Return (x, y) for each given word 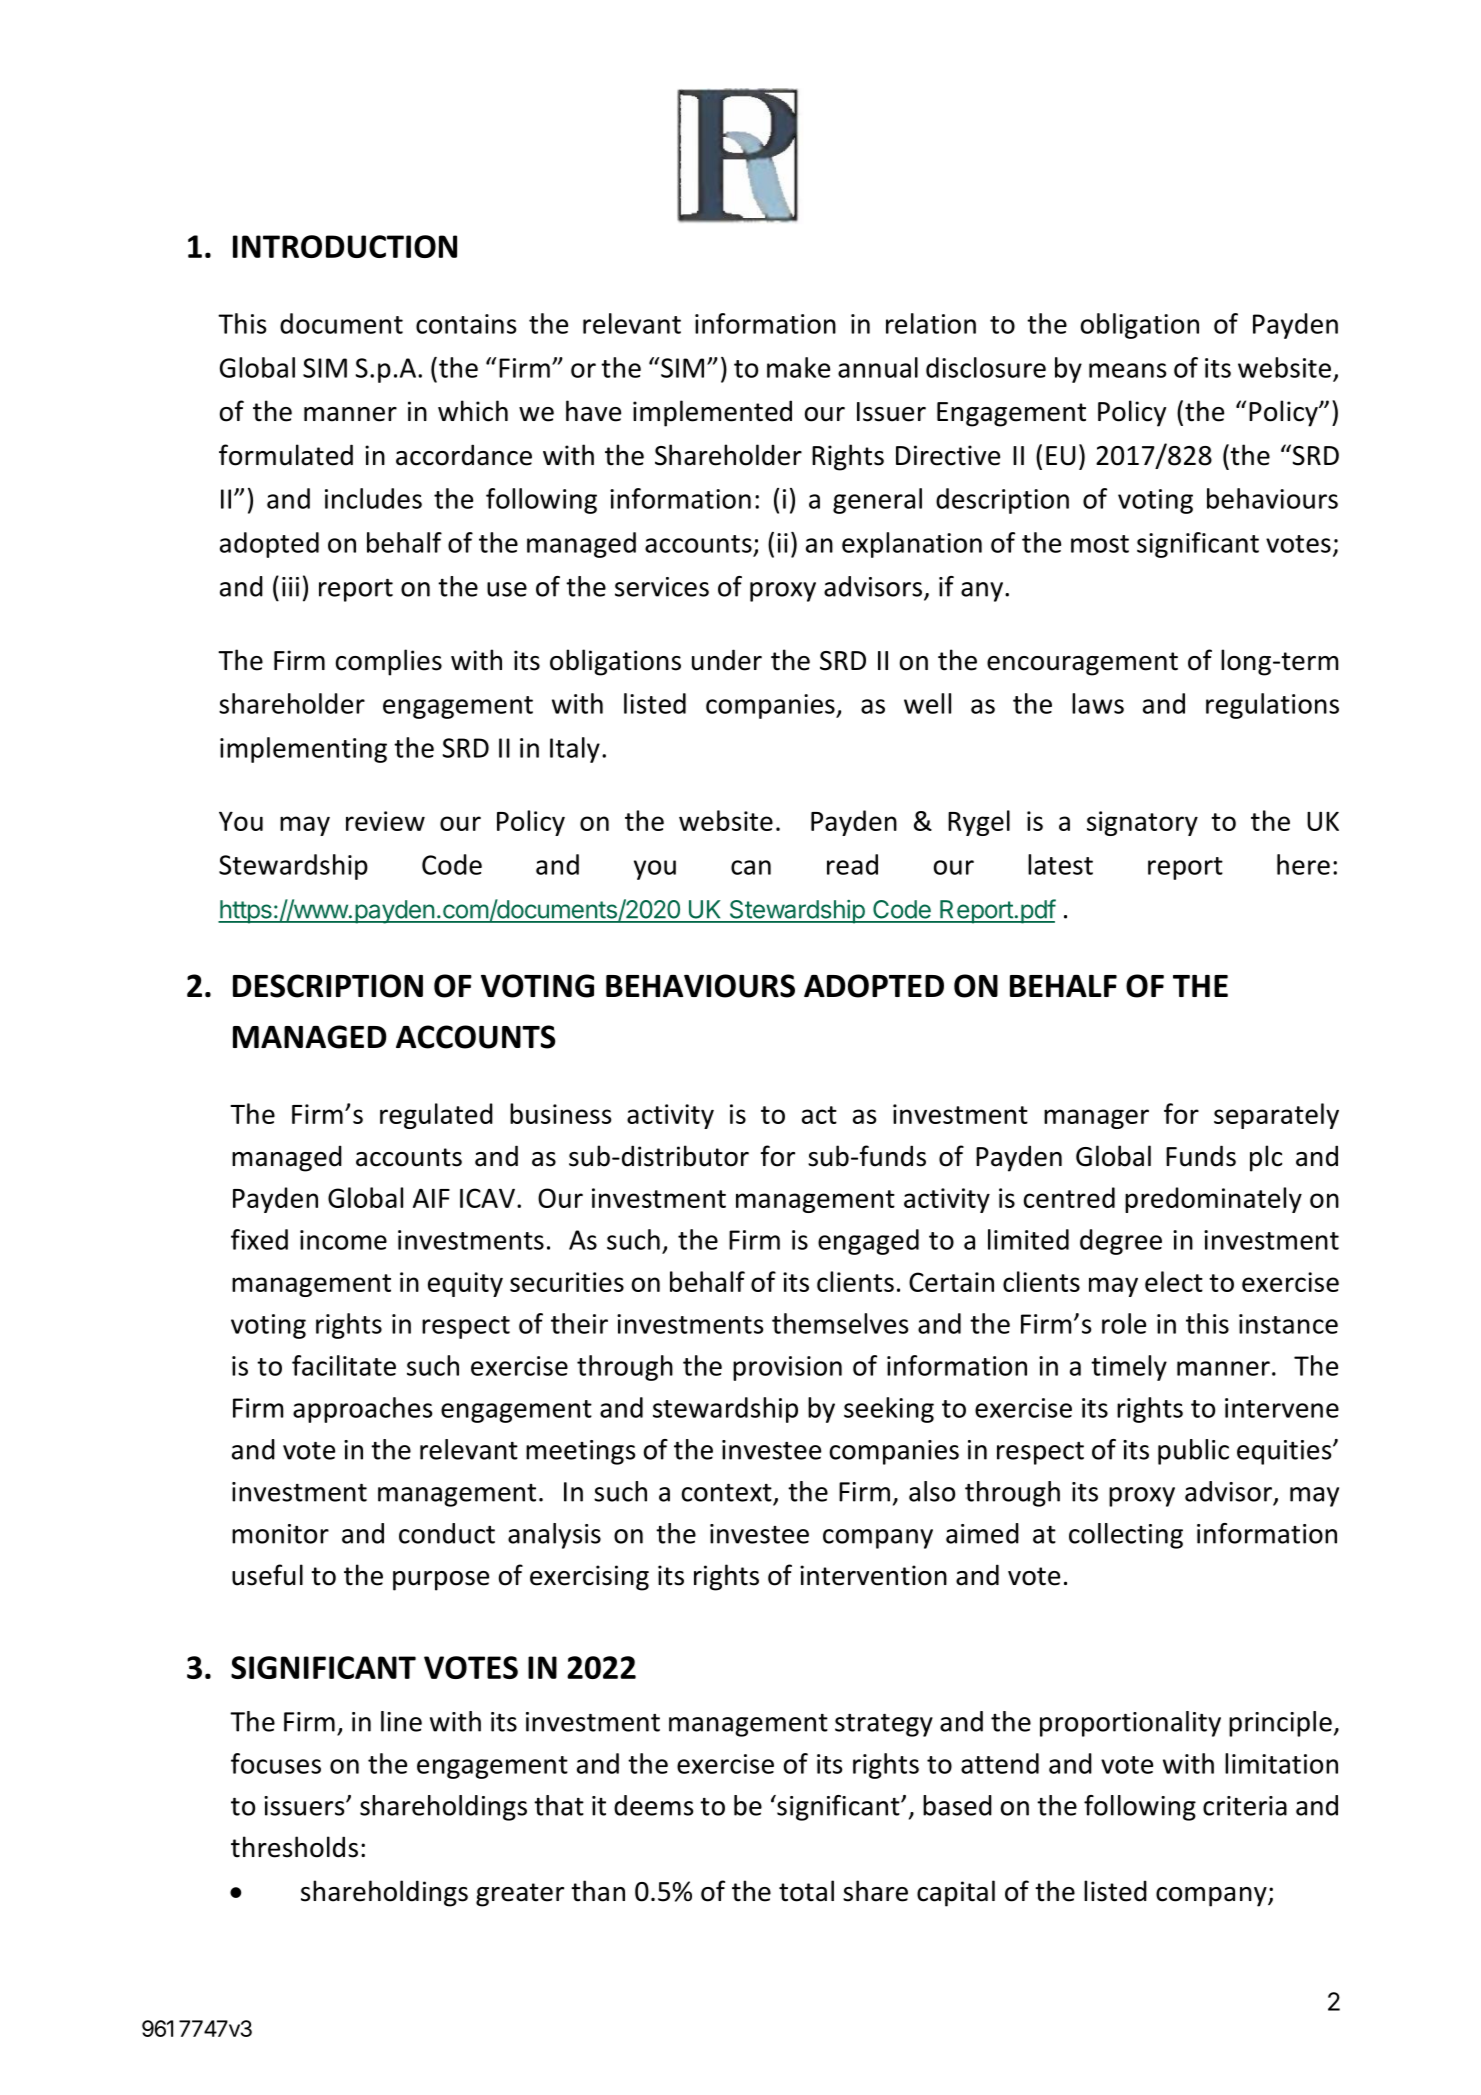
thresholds (294, 1847)
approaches (363, 1410)
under (727, 660)
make (798, 367)
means (1128, 370)
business (560, 1113)
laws (1098, 703)
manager (1096, 1119)
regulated (436, 1116)
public (1193, 1452)
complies (389, 662)
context (727, 1493)
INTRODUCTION (345, 246)
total (806, 1891)
